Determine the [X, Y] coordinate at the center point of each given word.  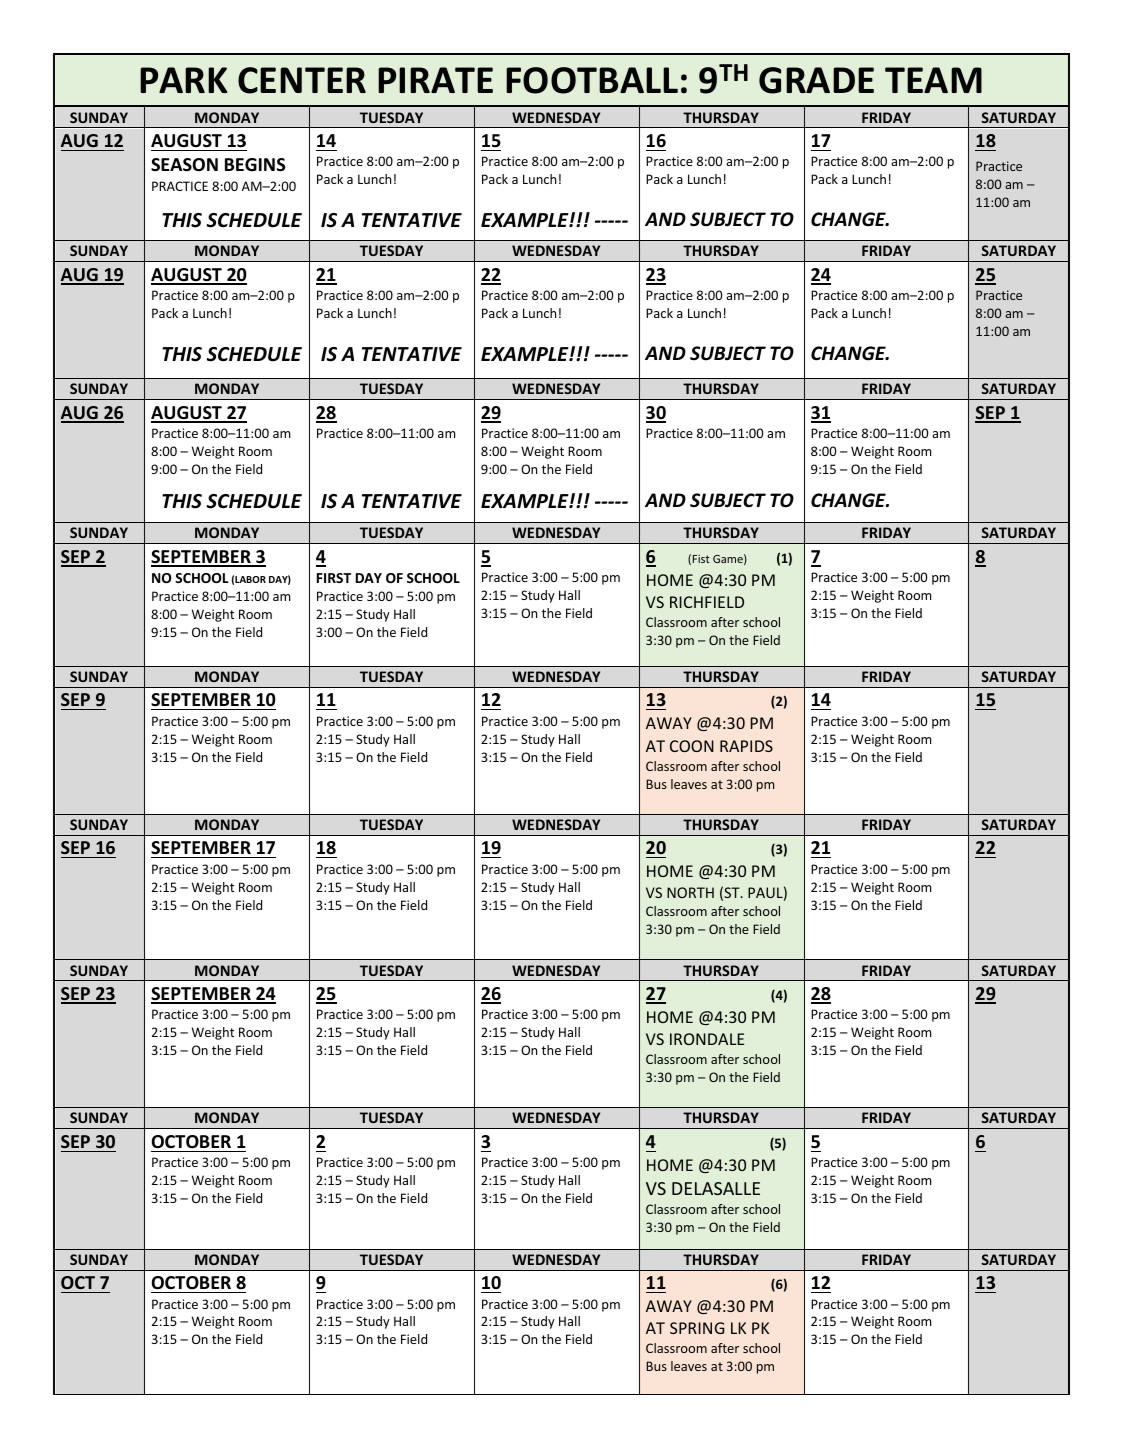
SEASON [184, 165]
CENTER [302, 80]
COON [692, 746]
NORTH [690, 892]
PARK [183, 80]
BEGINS [255, 165]
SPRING [697, 1328]
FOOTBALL [592, 80]
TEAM [933, 80]
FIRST [334, 578]
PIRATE [435, 80]
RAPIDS [746, 746]
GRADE [816, 80]
